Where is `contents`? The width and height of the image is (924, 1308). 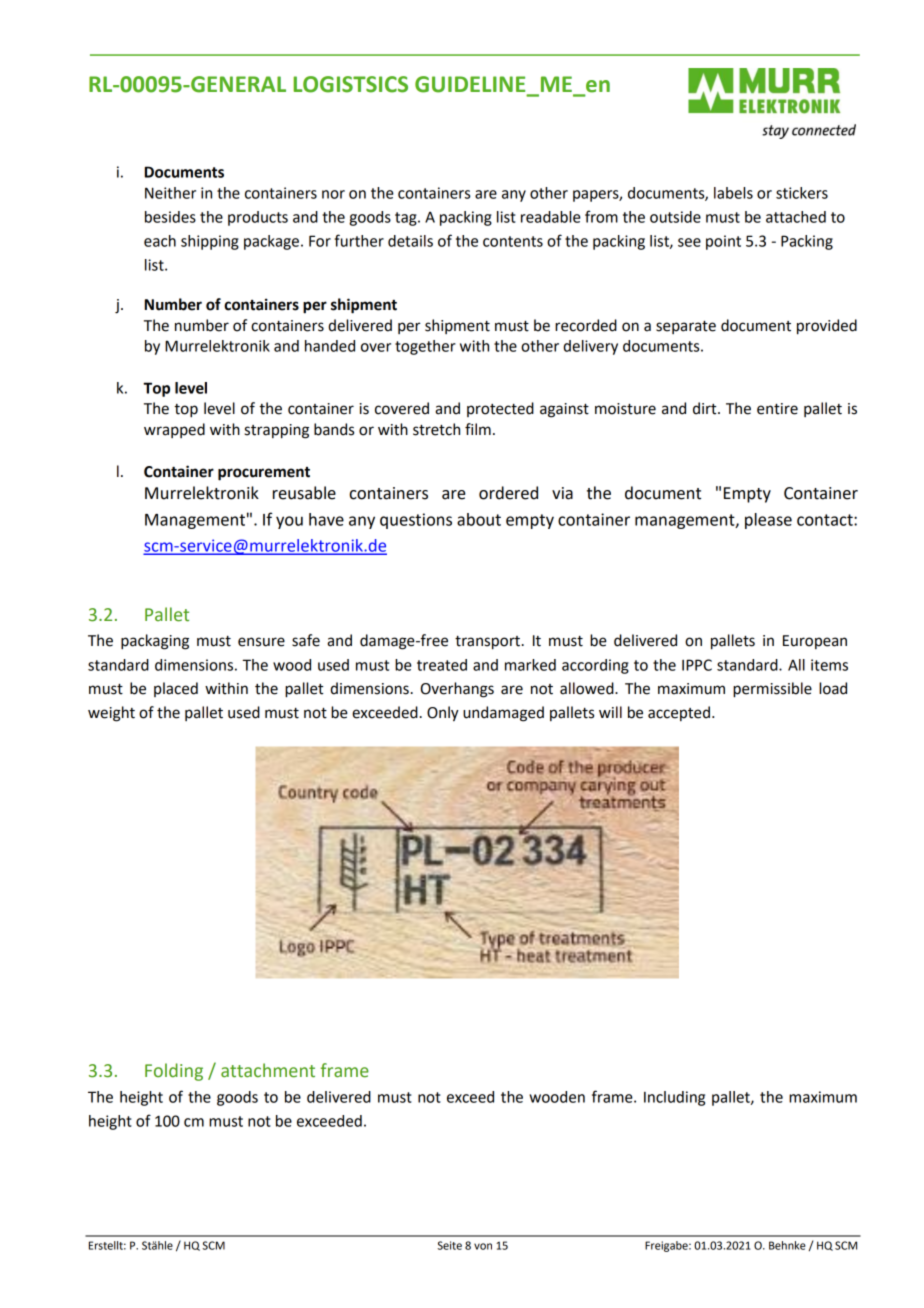 contents is located at coordinates (513, 241).
